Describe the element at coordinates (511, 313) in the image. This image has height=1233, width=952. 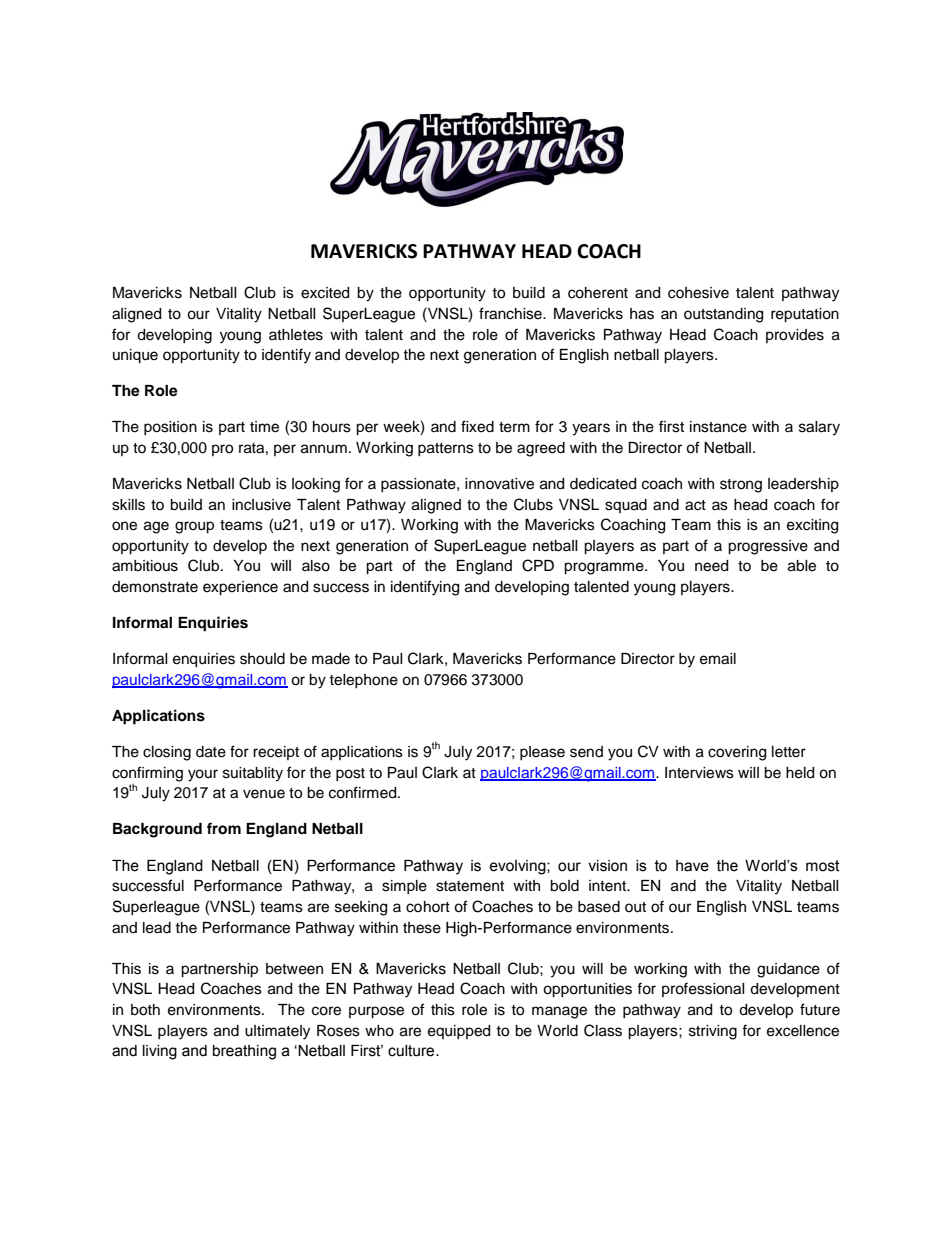
I see `franchise` at that location.
